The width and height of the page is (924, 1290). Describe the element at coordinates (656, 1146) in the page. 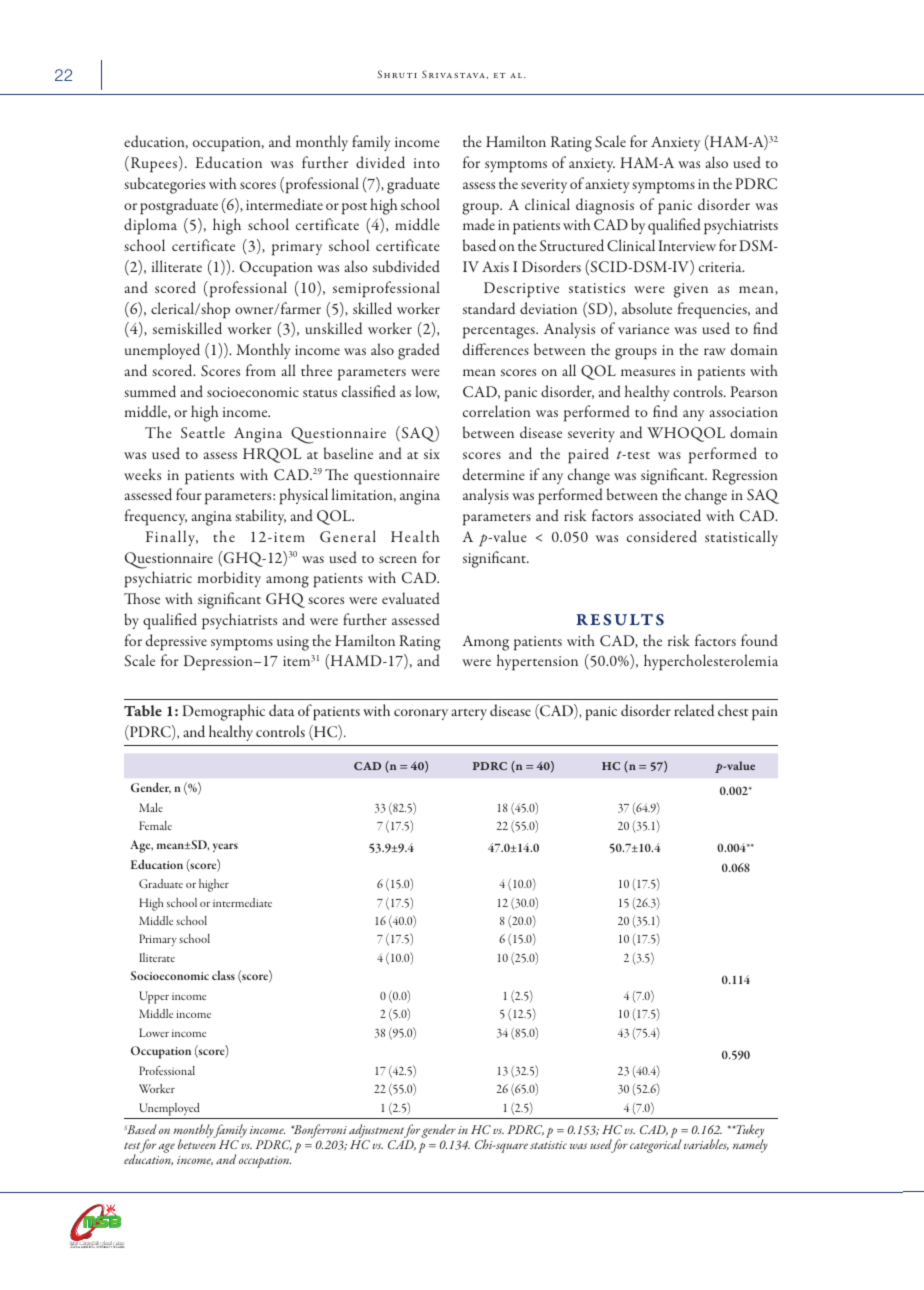

I see `categorical` at that location.
